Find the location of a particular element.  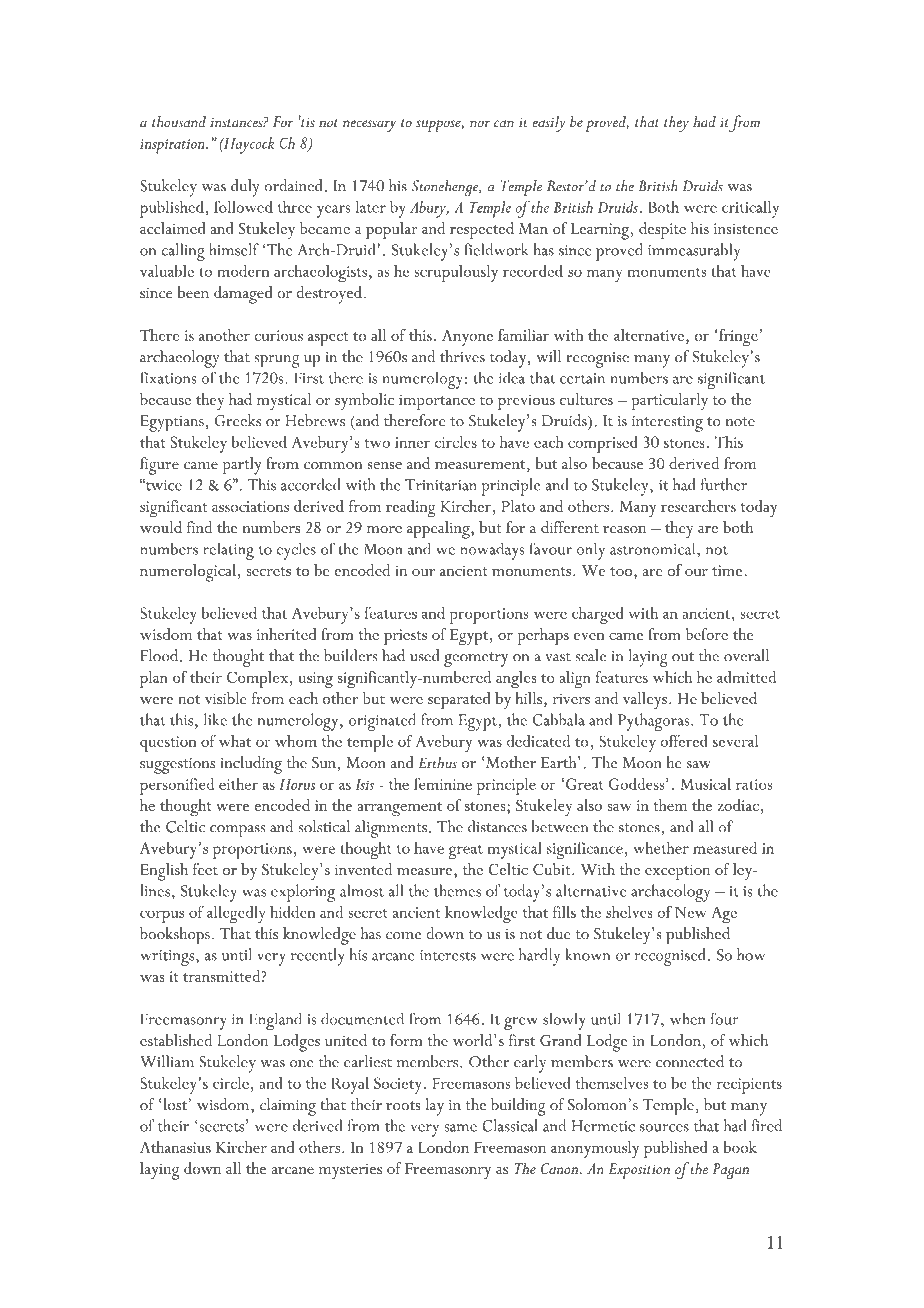

particularly is located at coordinates (670, 401).
